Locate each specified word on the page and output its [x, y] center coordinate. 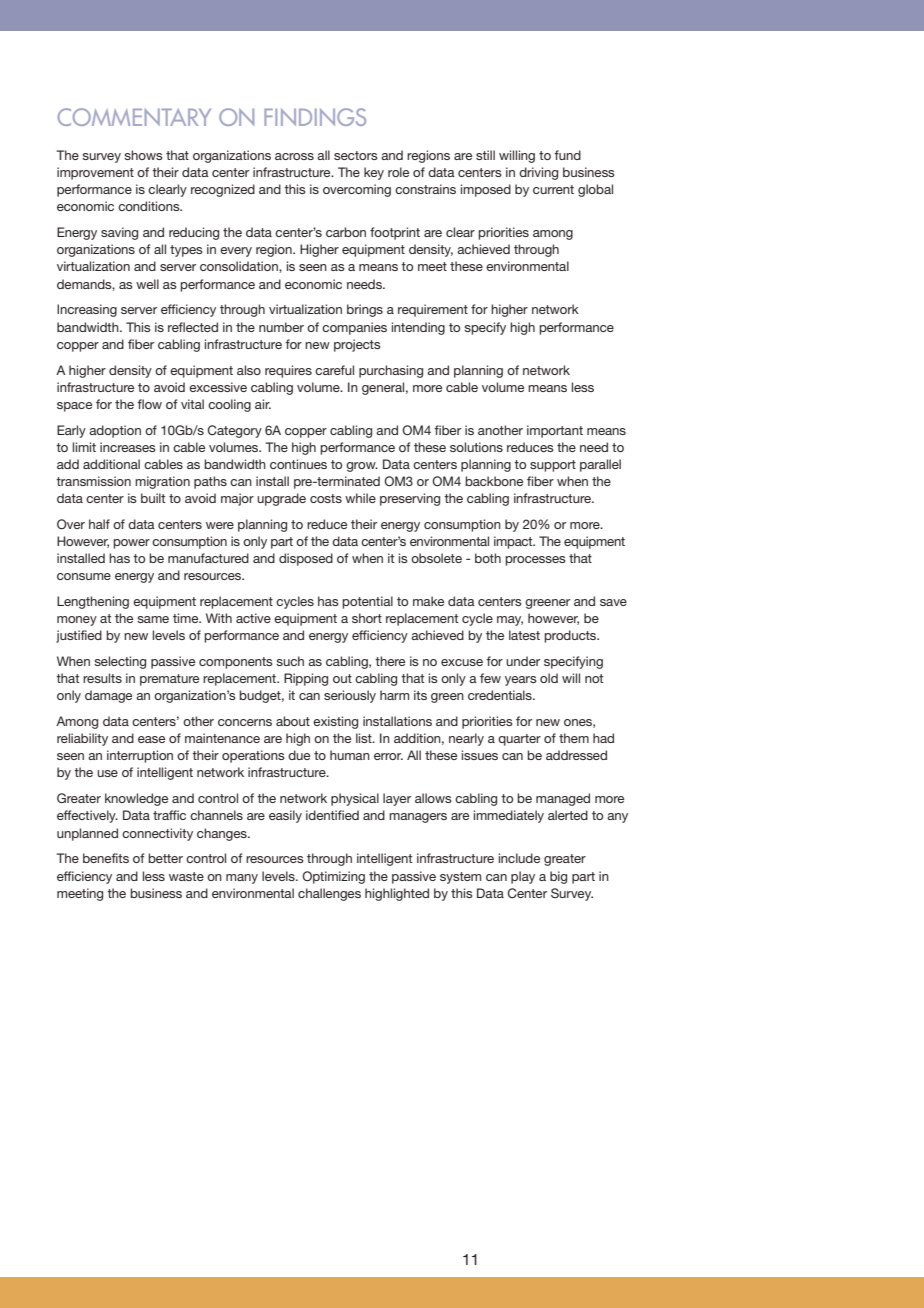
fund [567, 155]
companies [354, 328]
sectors [356, 155]
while [360, 498]
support [553, 466]
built [153, 498]
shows [143, 155]
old [549, 678]
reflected [193, 327]
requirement [433, 310]
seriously [350, 696]
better [165, 858]
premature [169, 680]
